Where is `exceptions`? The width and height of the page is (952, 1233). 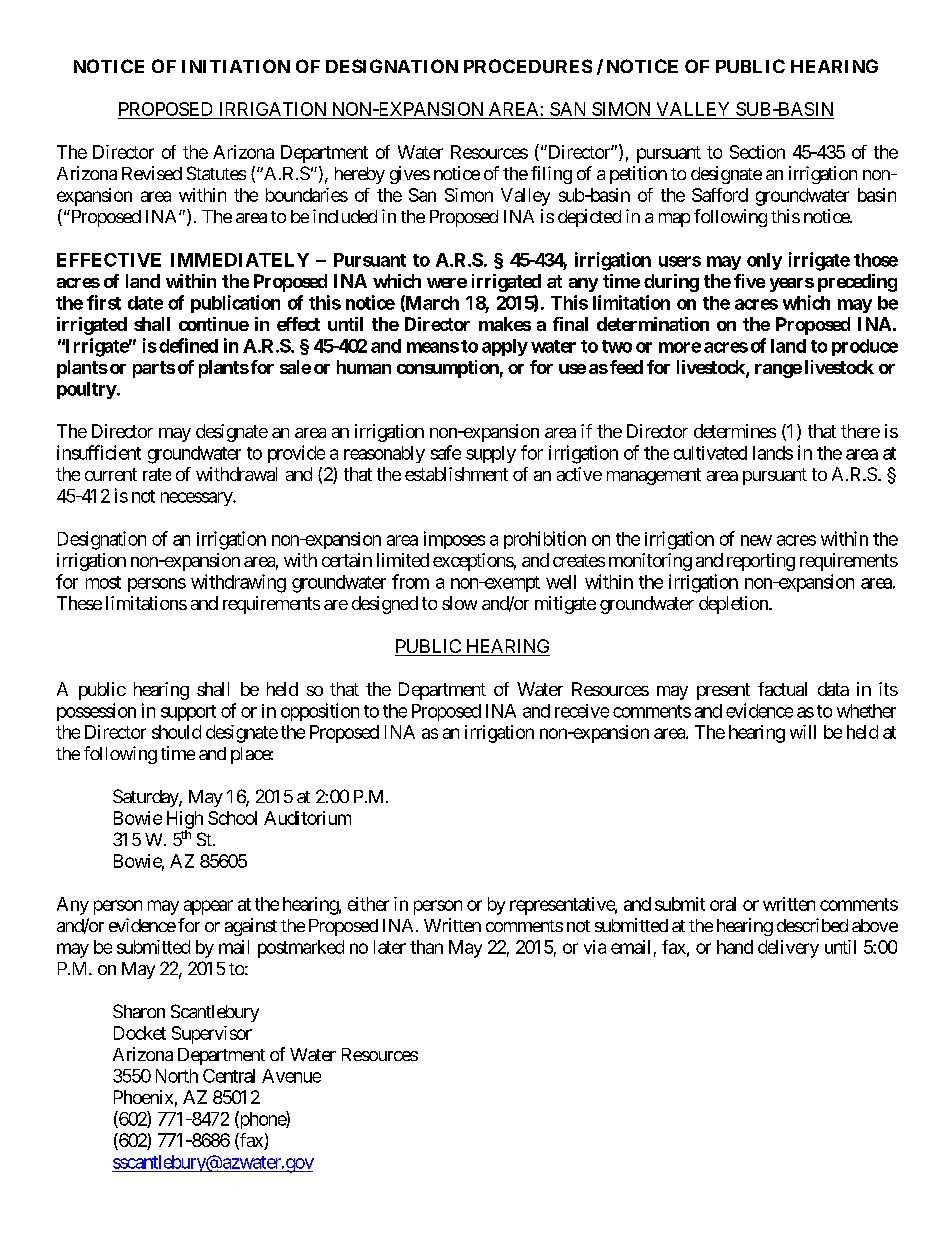 exceptions is located at coordinates (473, 562).
